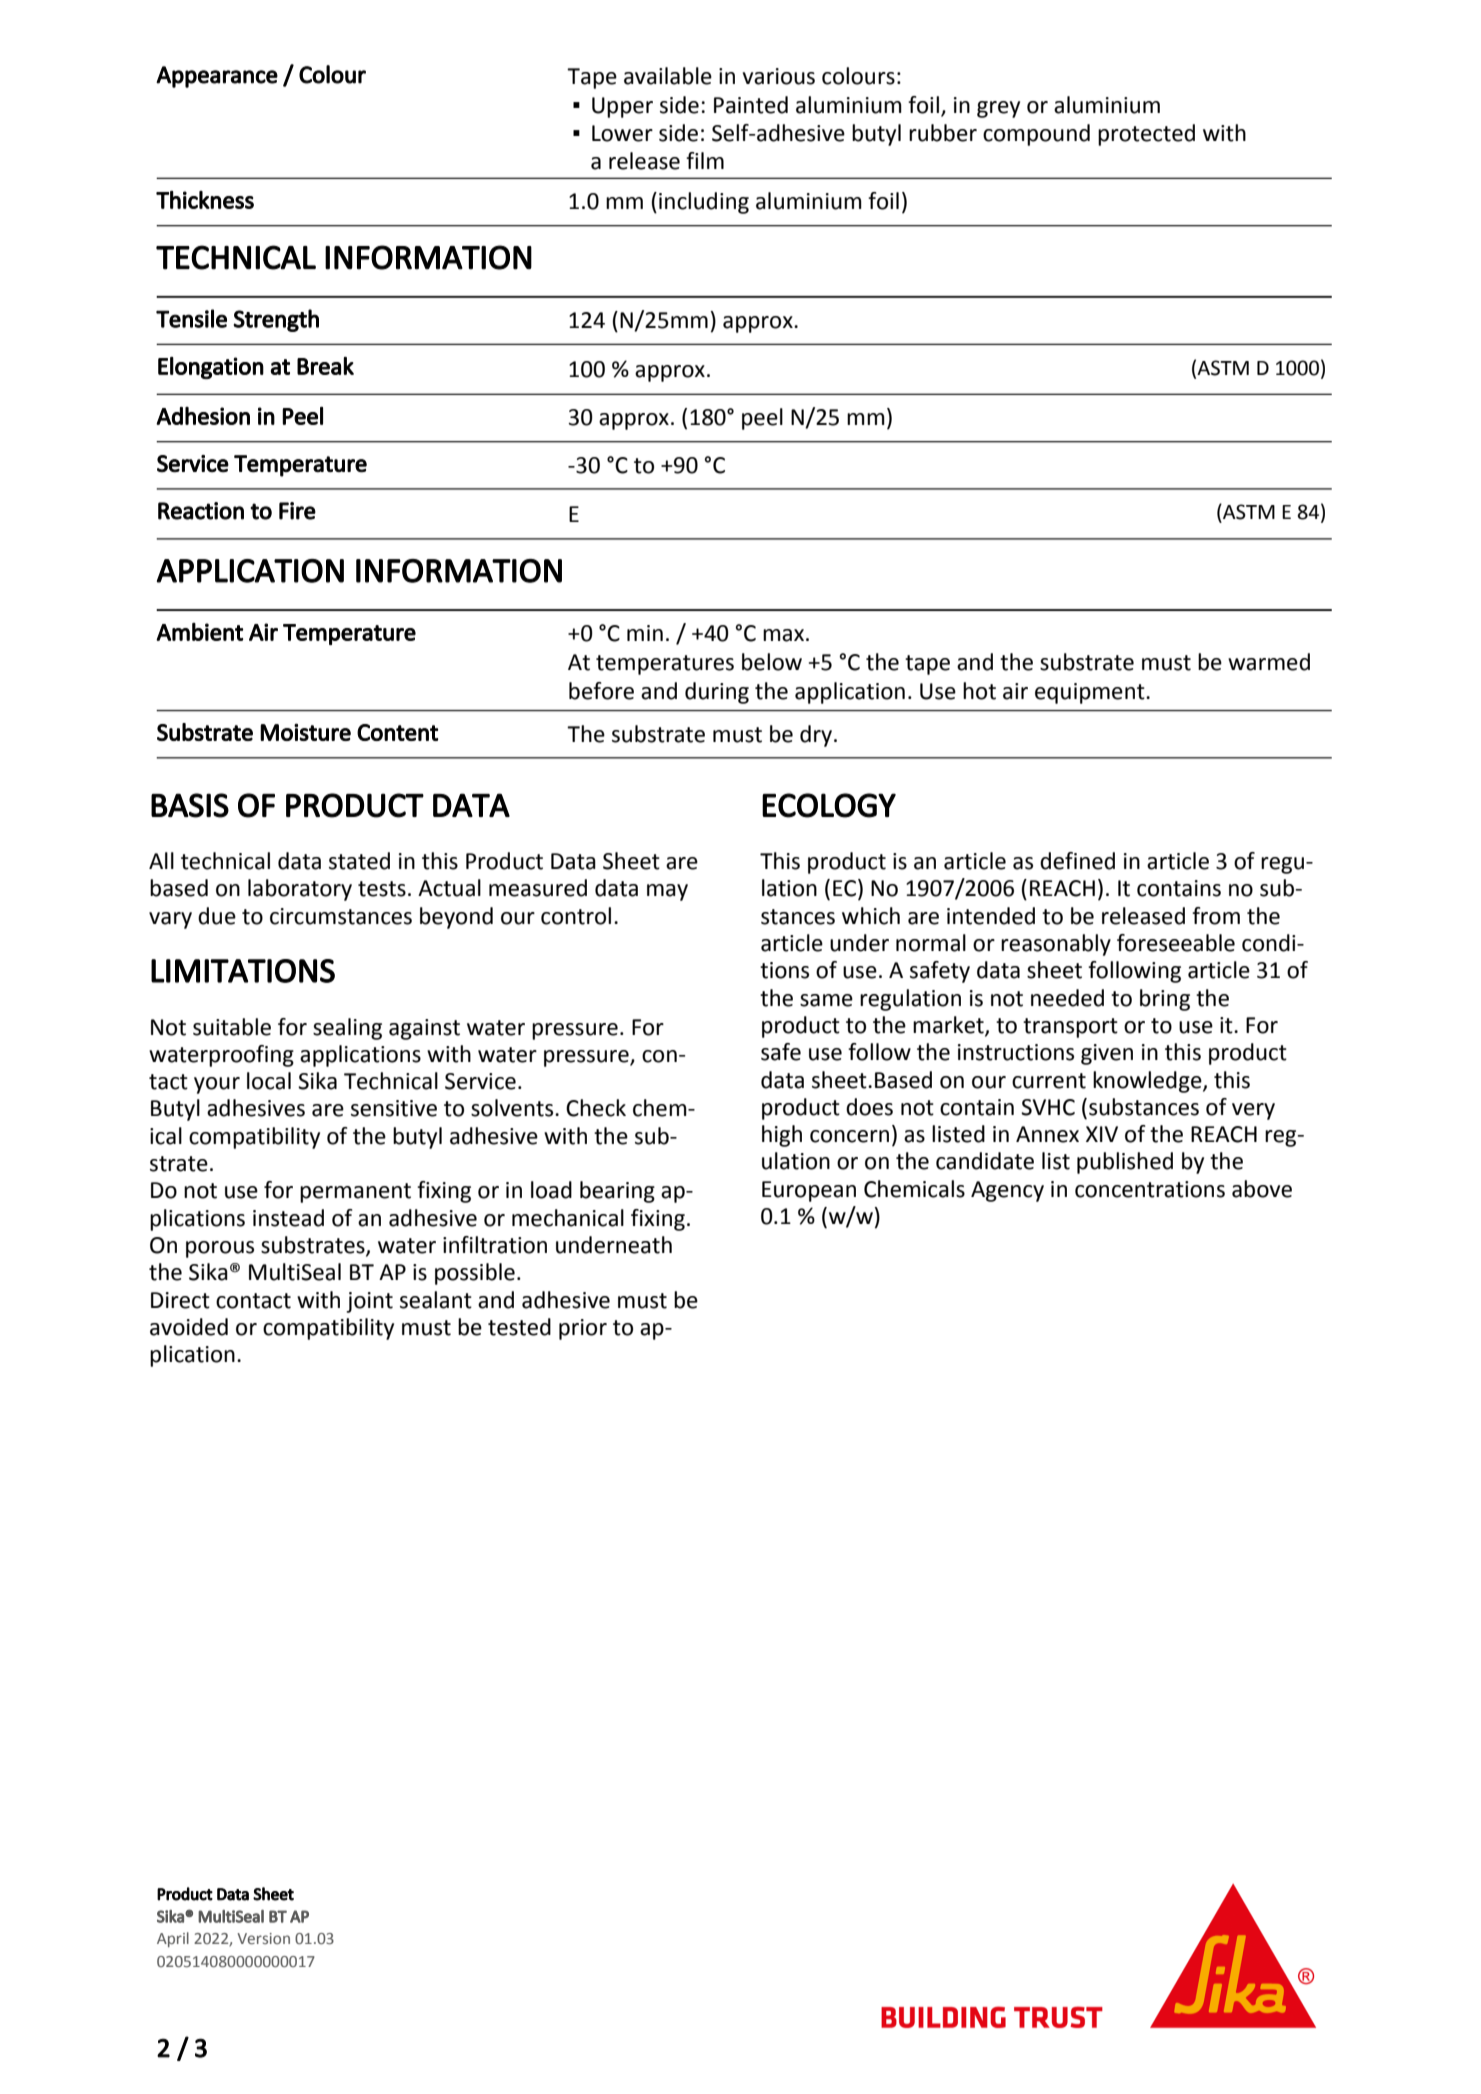 The width and height of the page is (1481, 2094). I want to click on Appearance, so click(217, 77).
